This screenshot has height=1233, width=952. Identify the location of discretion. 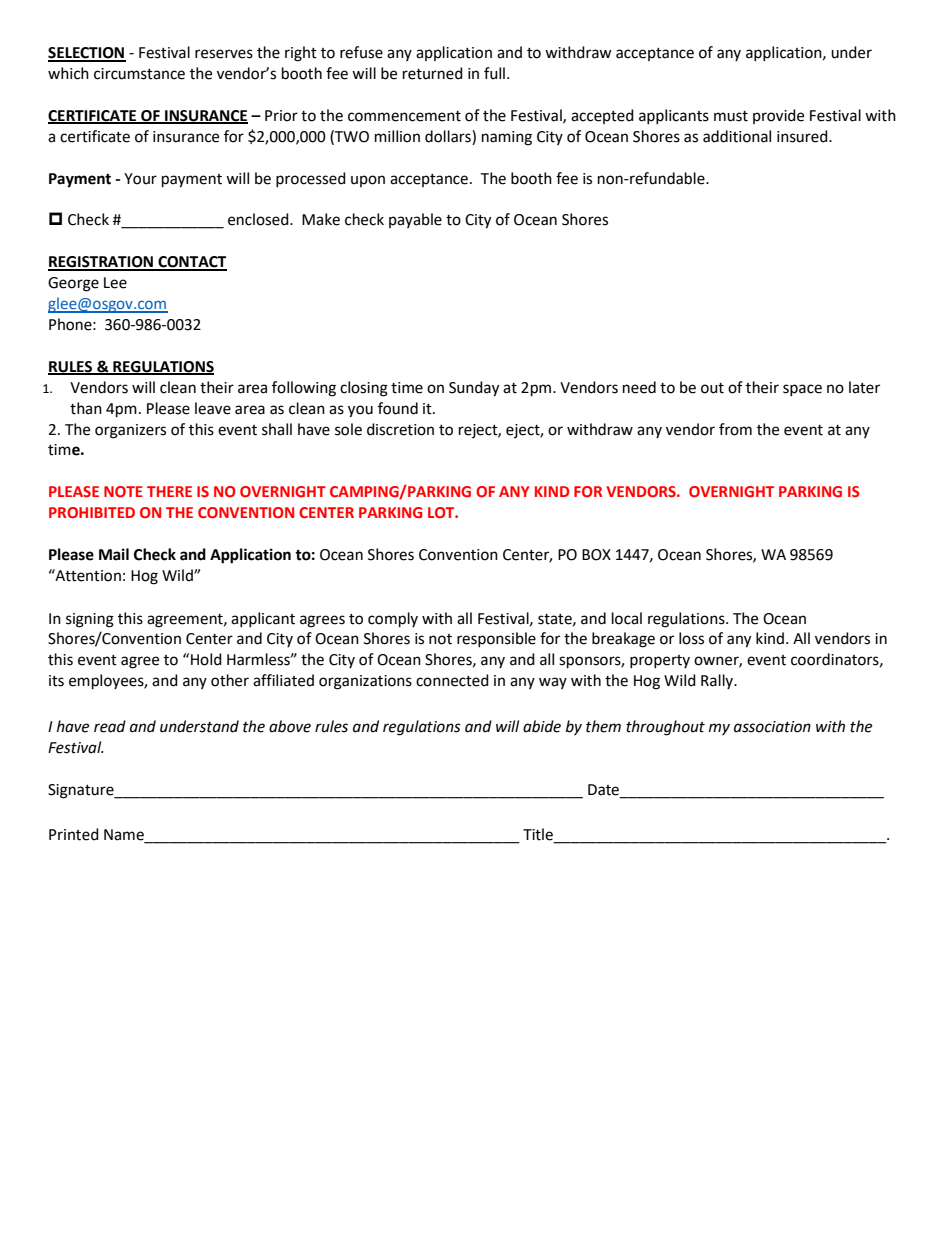
(400, 429).
